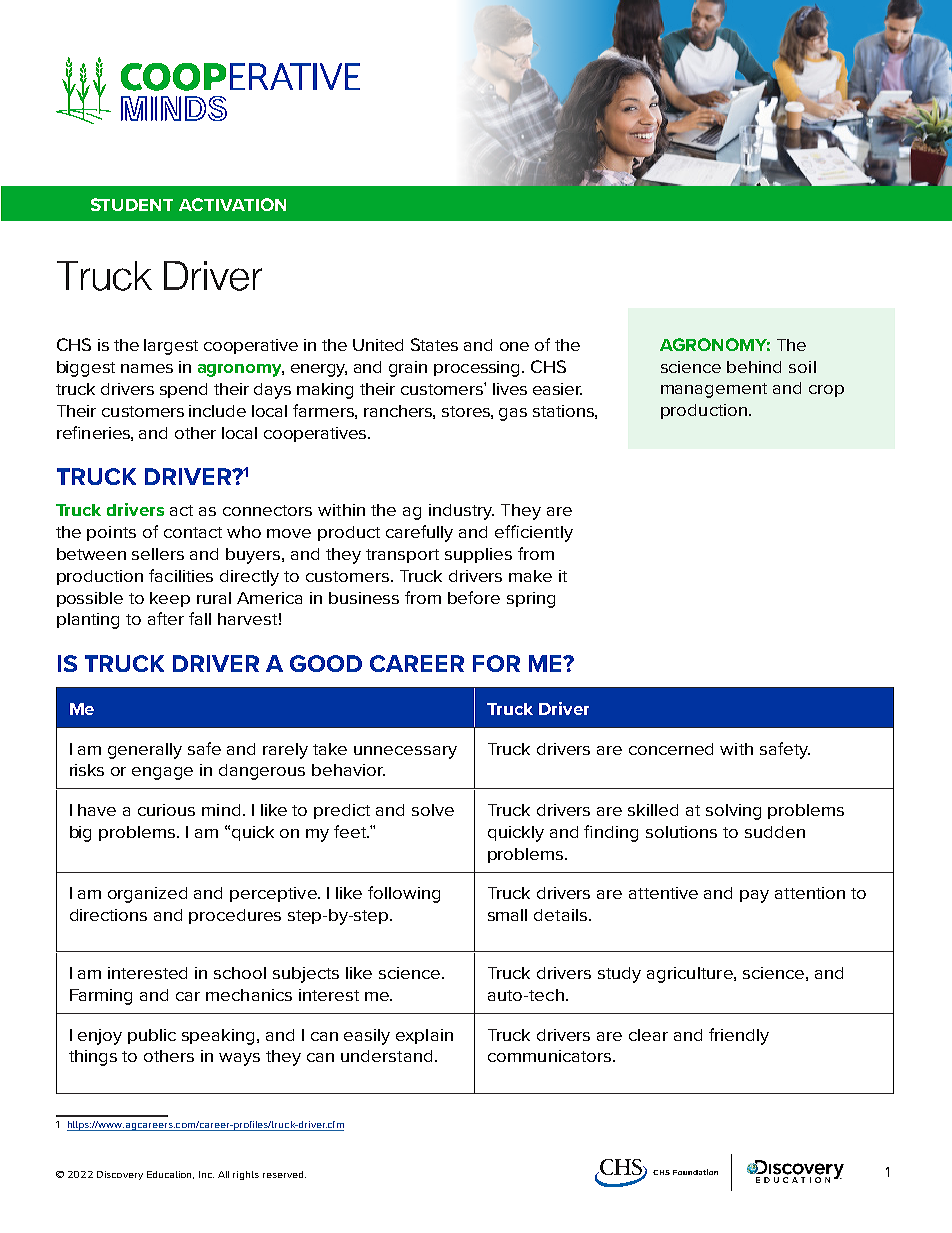 The height and width of the image is (1233, 952). I want to click on STUDENT, so click(132, 204).
